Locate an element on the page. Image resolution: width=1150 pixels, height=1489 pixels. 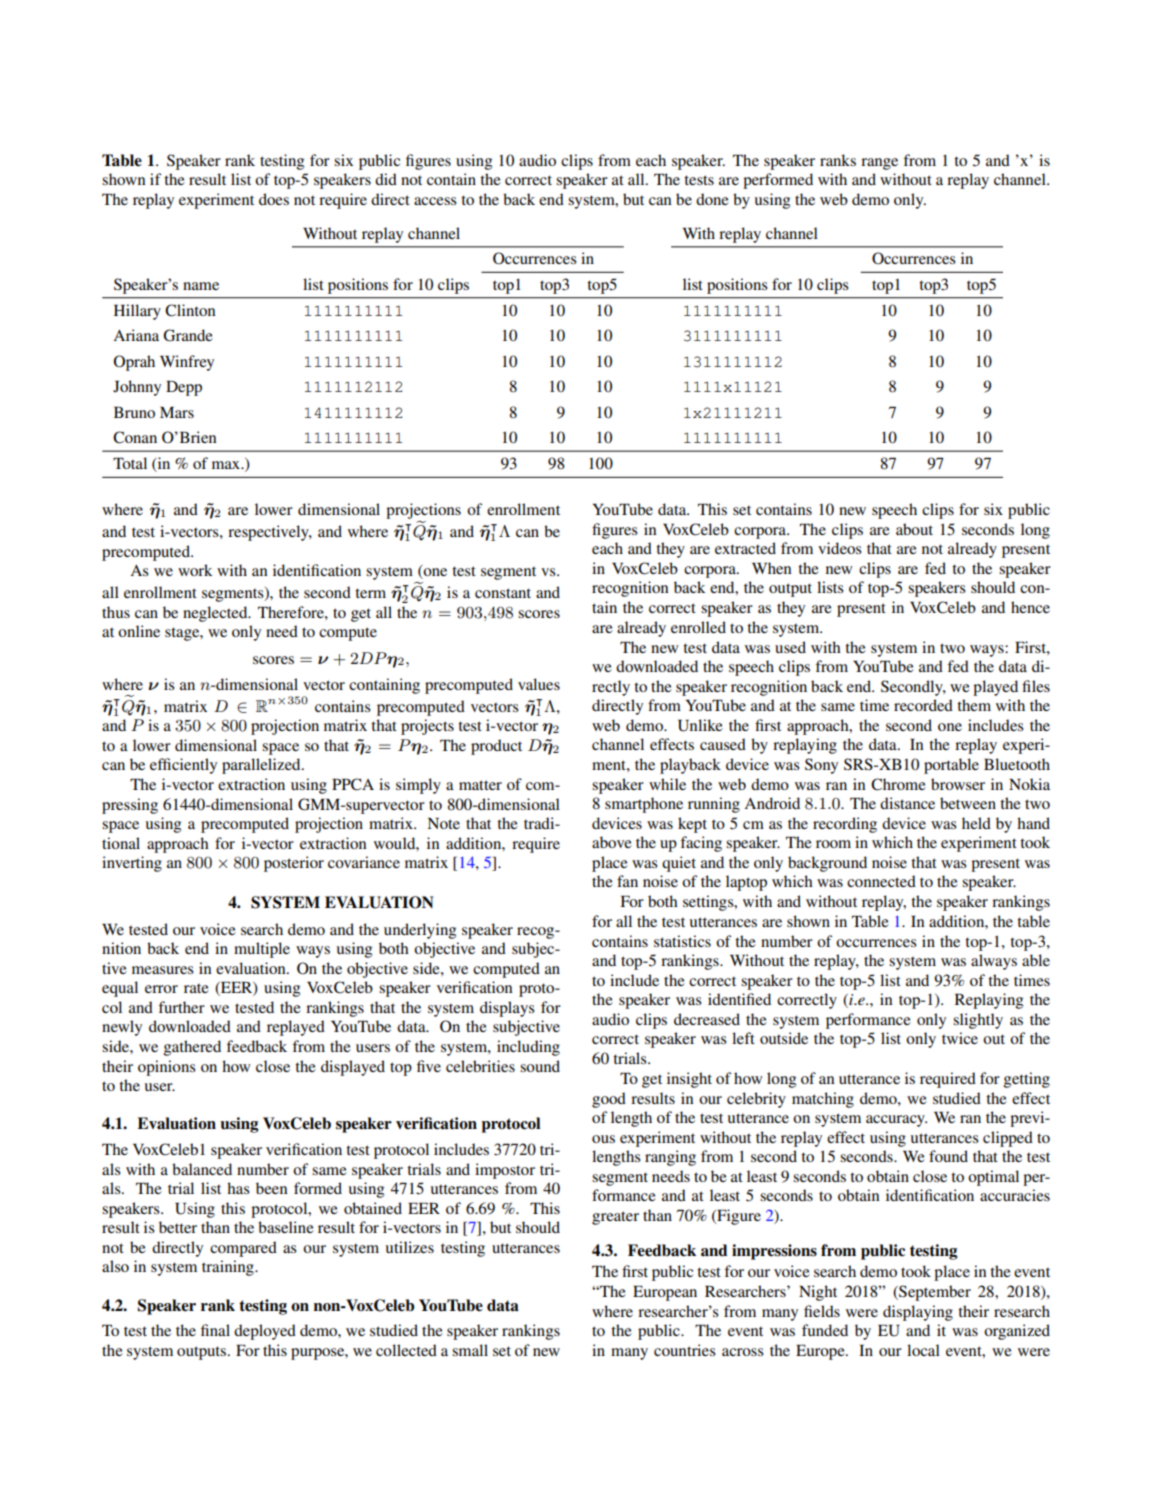
product is located at coordinates (496, 747).
